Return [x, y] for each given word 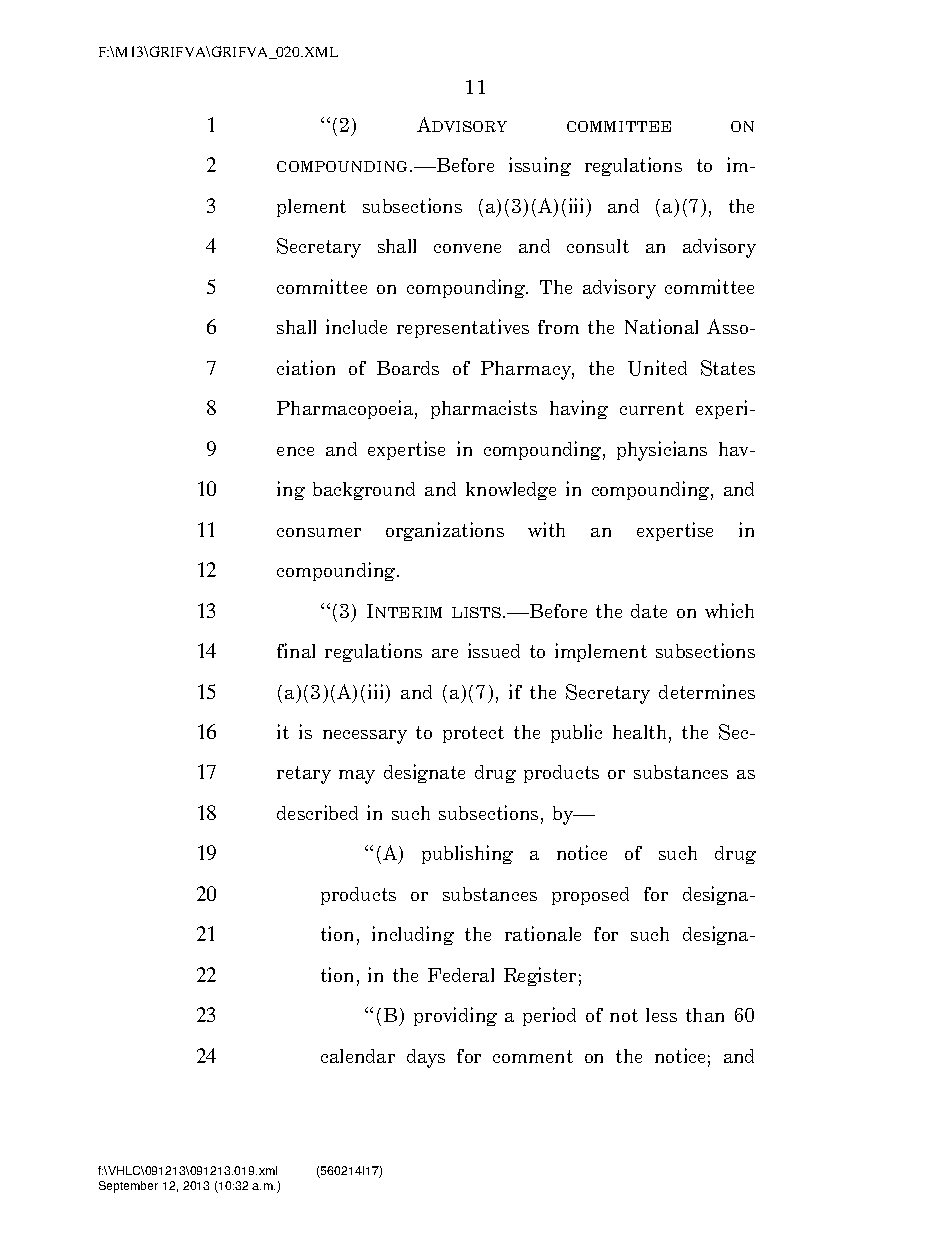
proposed [590, 896]
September [128, 1187]
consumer [319, 532]
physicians [662, 451]
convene [467, 248]
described [317, 812]
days [426, 1058]
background [364, 491]
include [356, 326]
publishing [467, 854]
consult [598, 246]
